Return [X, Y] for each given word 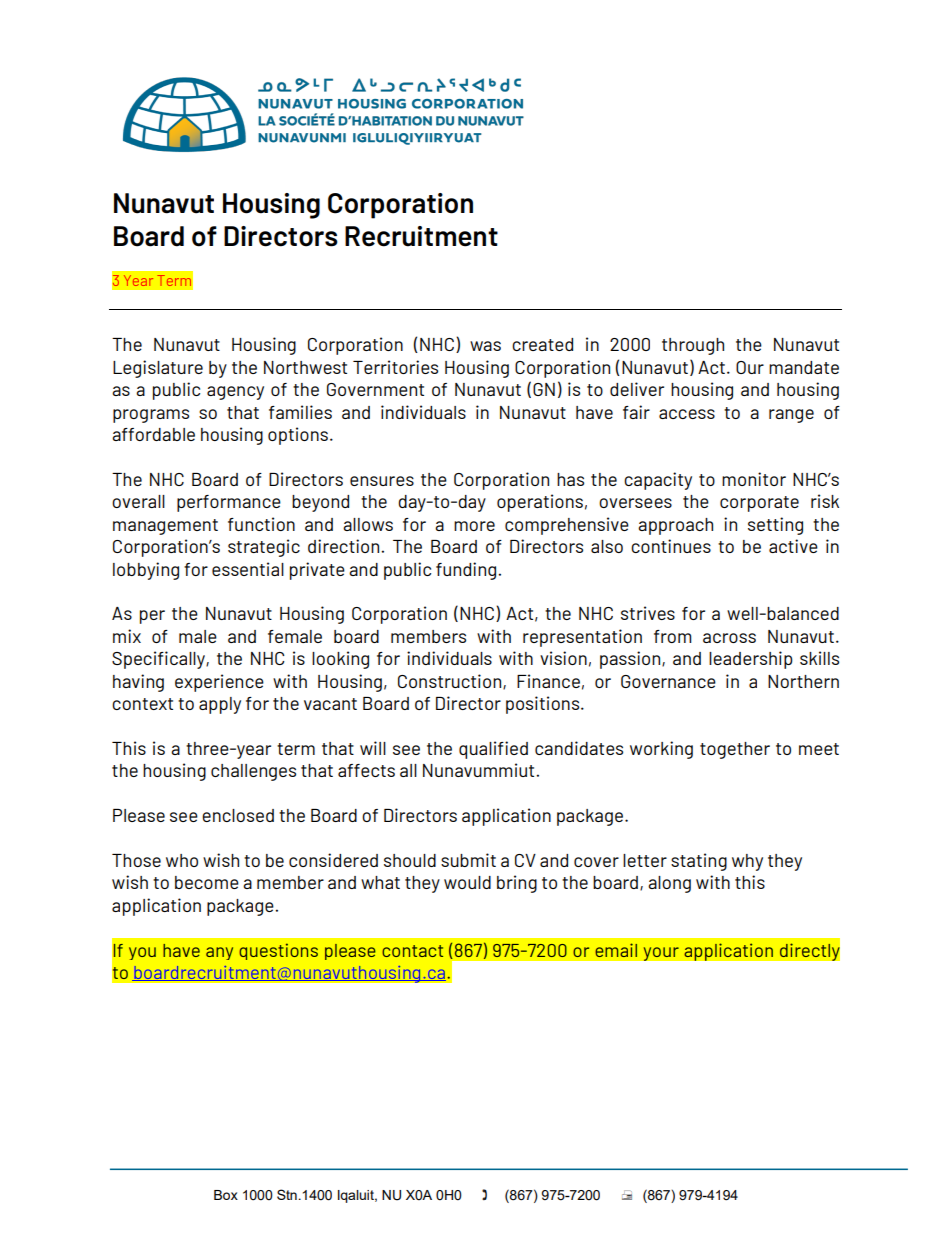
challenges [253, 772]
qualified [493, 750]
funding [466, 571]
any [219, 953]
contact [412, 951]
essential [248, 569]
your [661, 954]
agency [235, 393]
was [485, 346]
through [693, 346]
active [793, 546]
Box [226, 1195]
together [735, 750]
